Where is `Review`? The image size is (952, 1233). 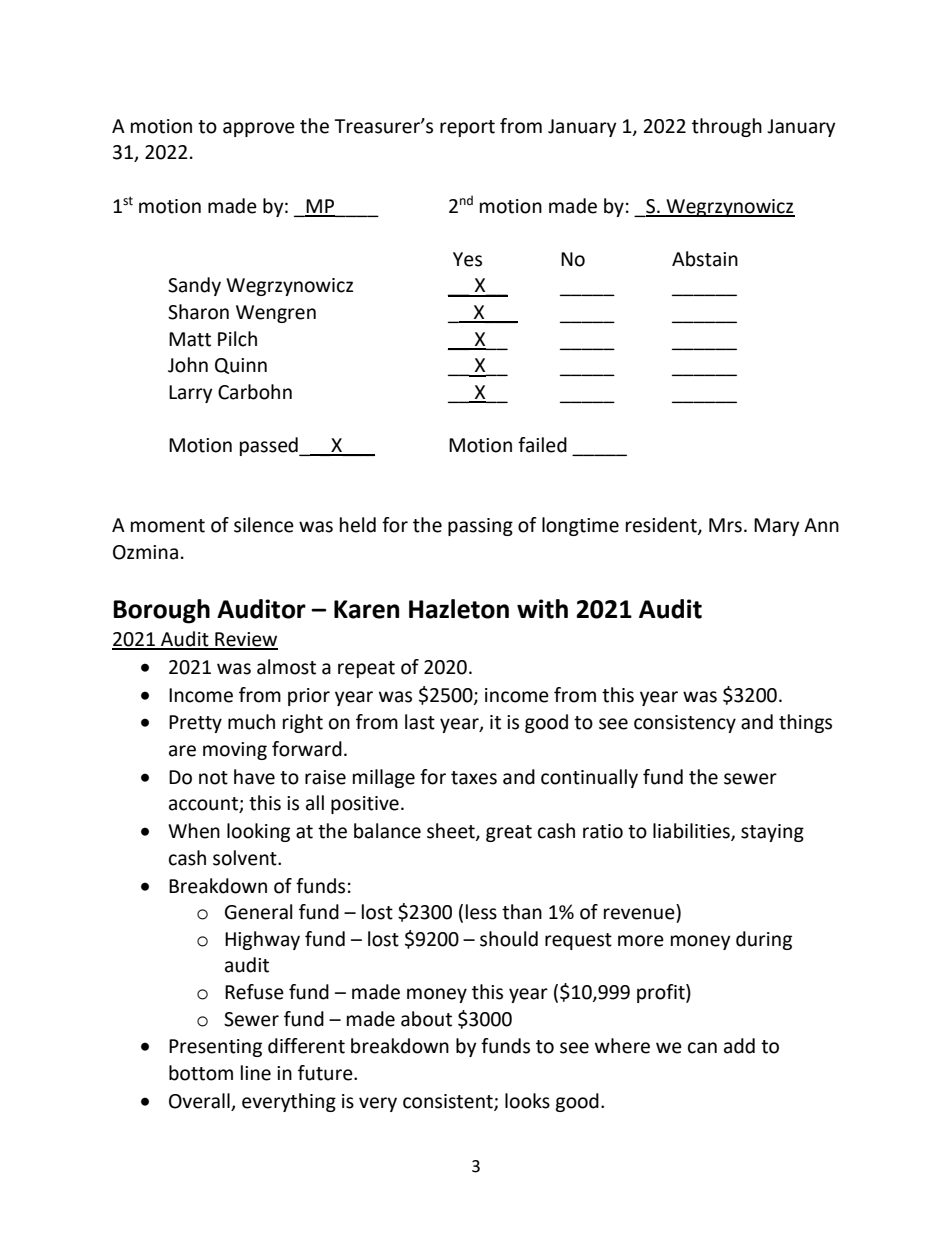 Review is located at coordinates (245, 640).
